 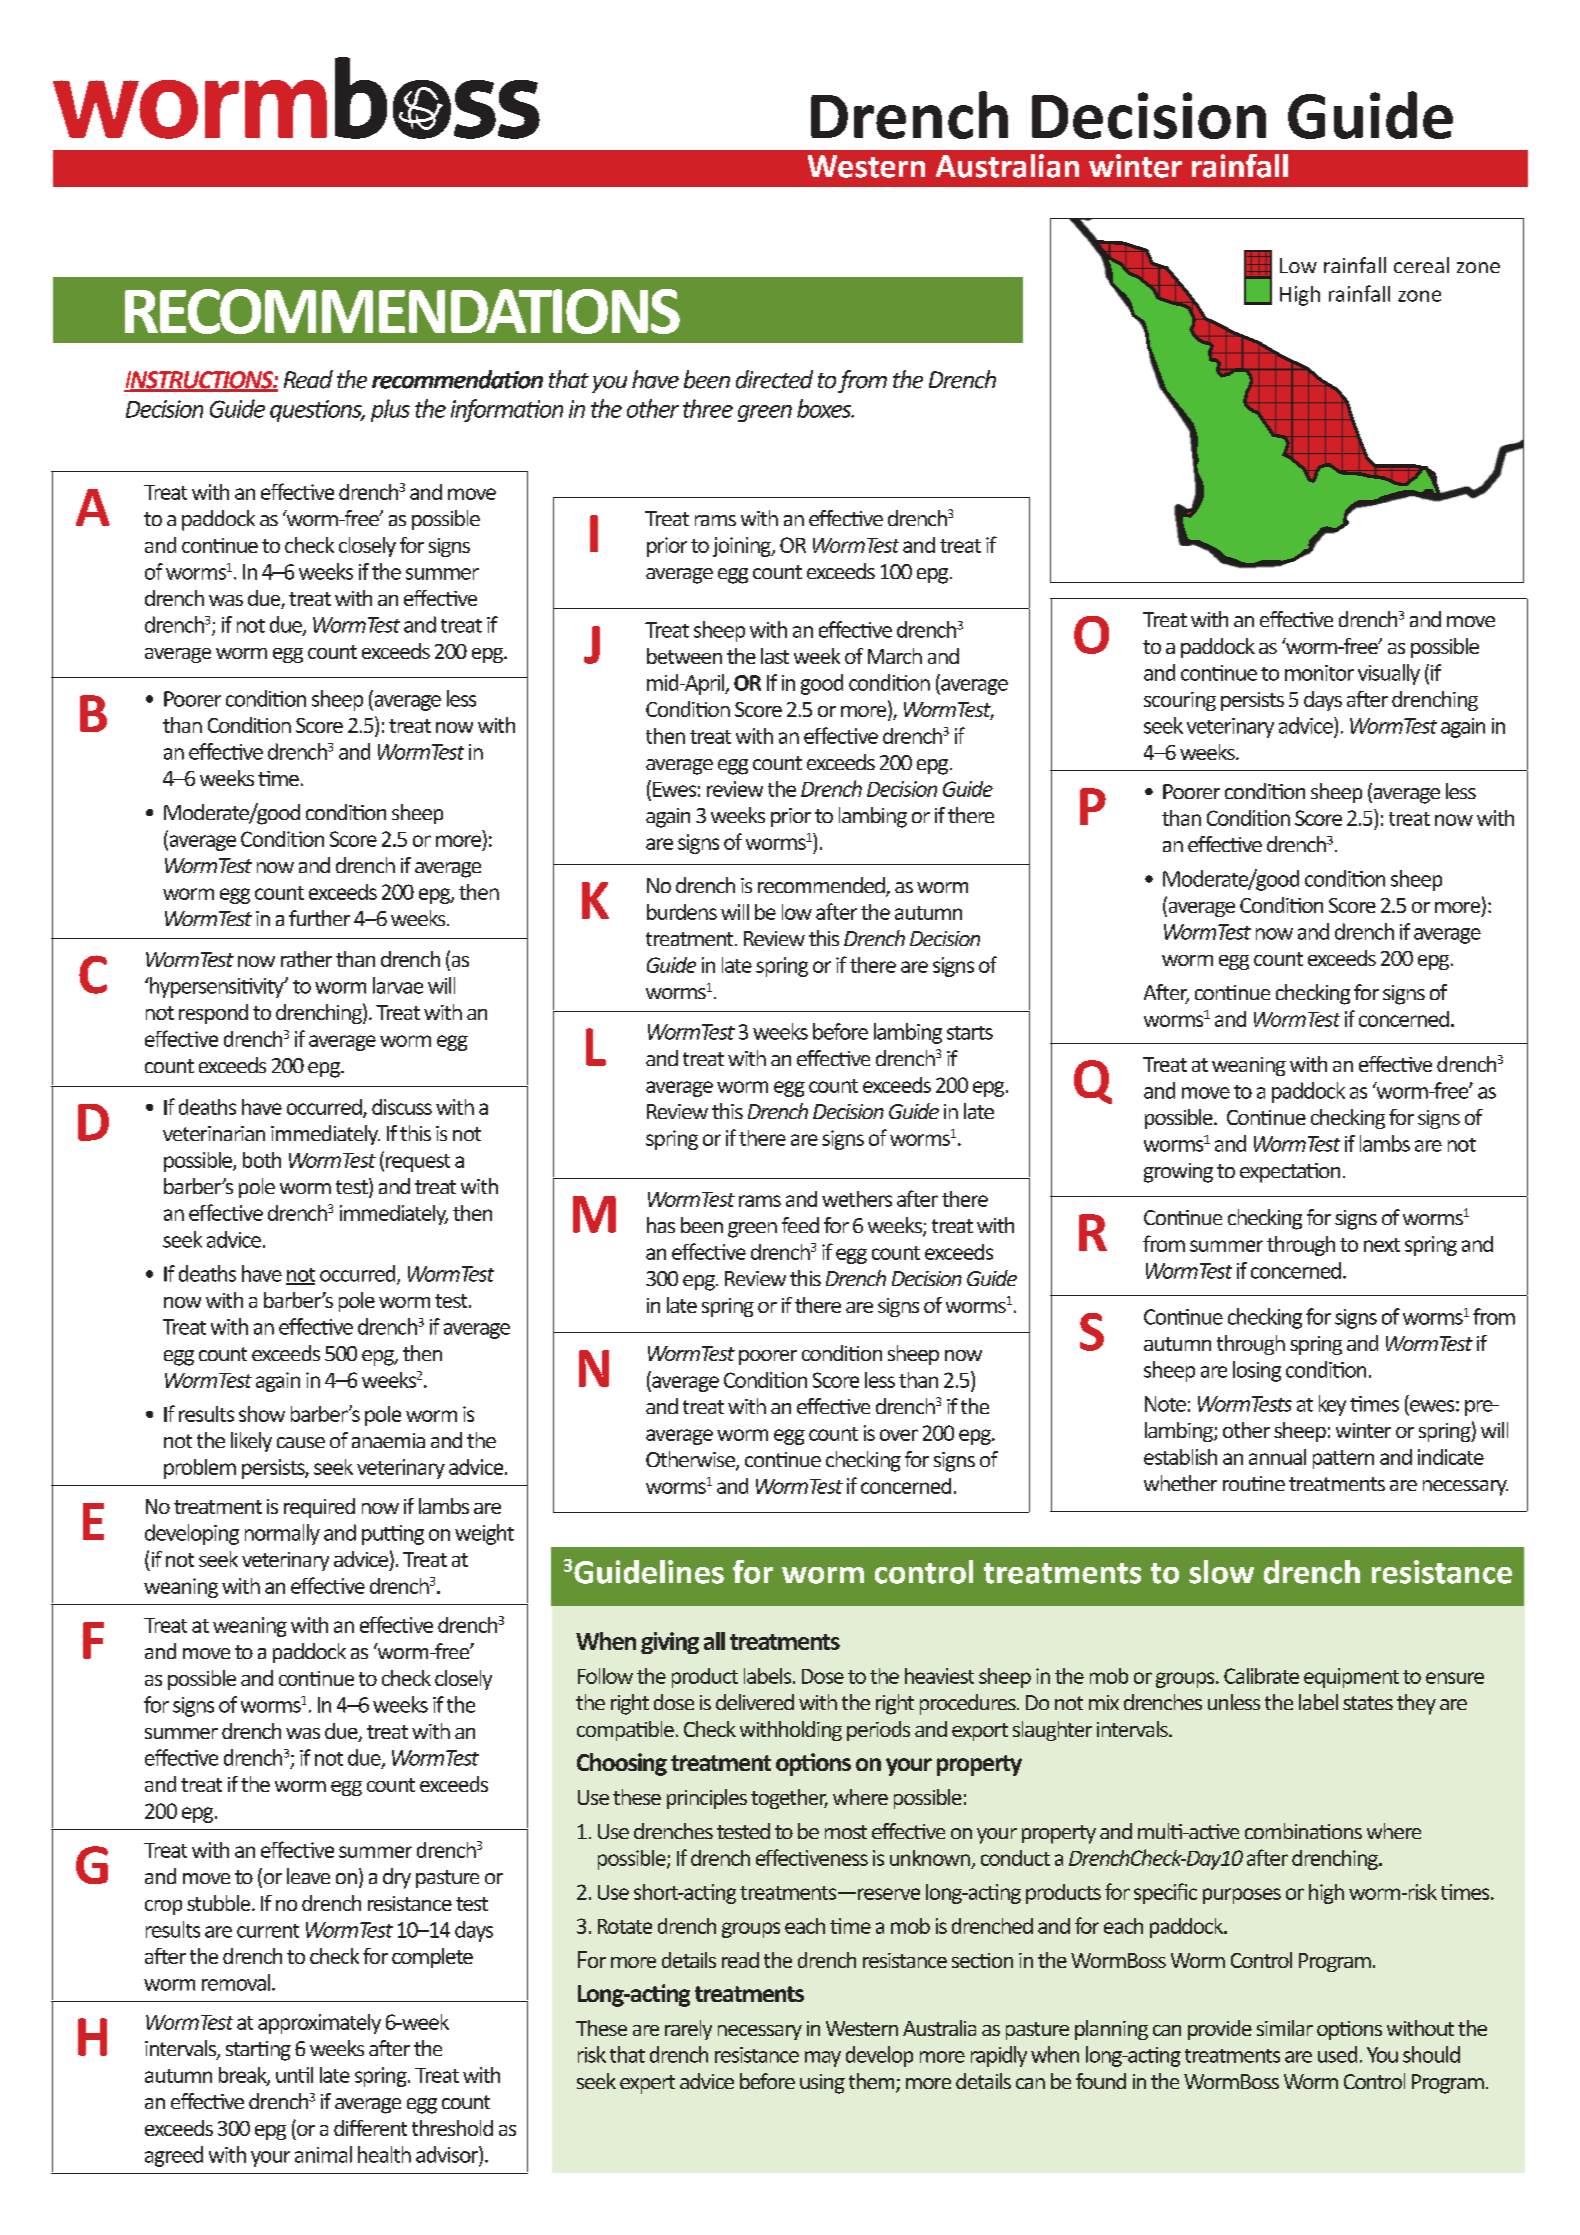 I want to click on further, so click(x=319, y=918).
